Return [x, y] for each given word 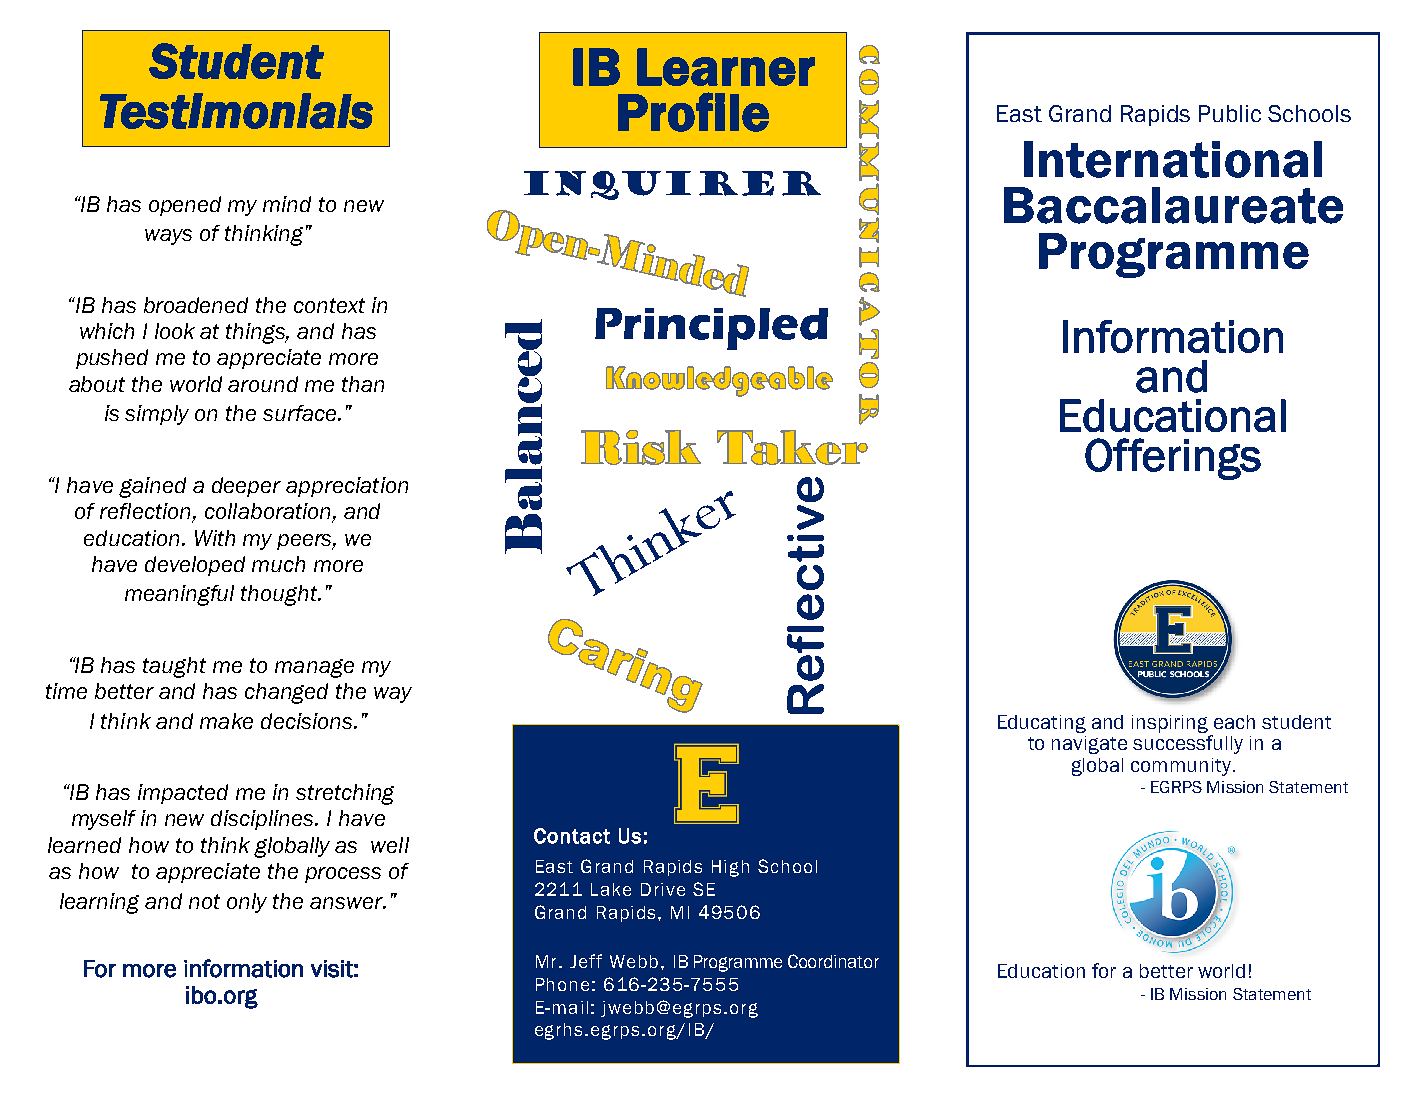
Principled [711, 329]
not [204, 901]
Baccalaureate [1173, 205]
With [215, 538]
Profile [693, 112]
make [226, 721]
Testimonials [236, 111]
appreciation [347, 487]
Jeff [586, 961]
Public [1230, 113]
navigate [1089, 745]
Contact [572, 836]
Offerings [1173, 459]
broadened [196, 305]
